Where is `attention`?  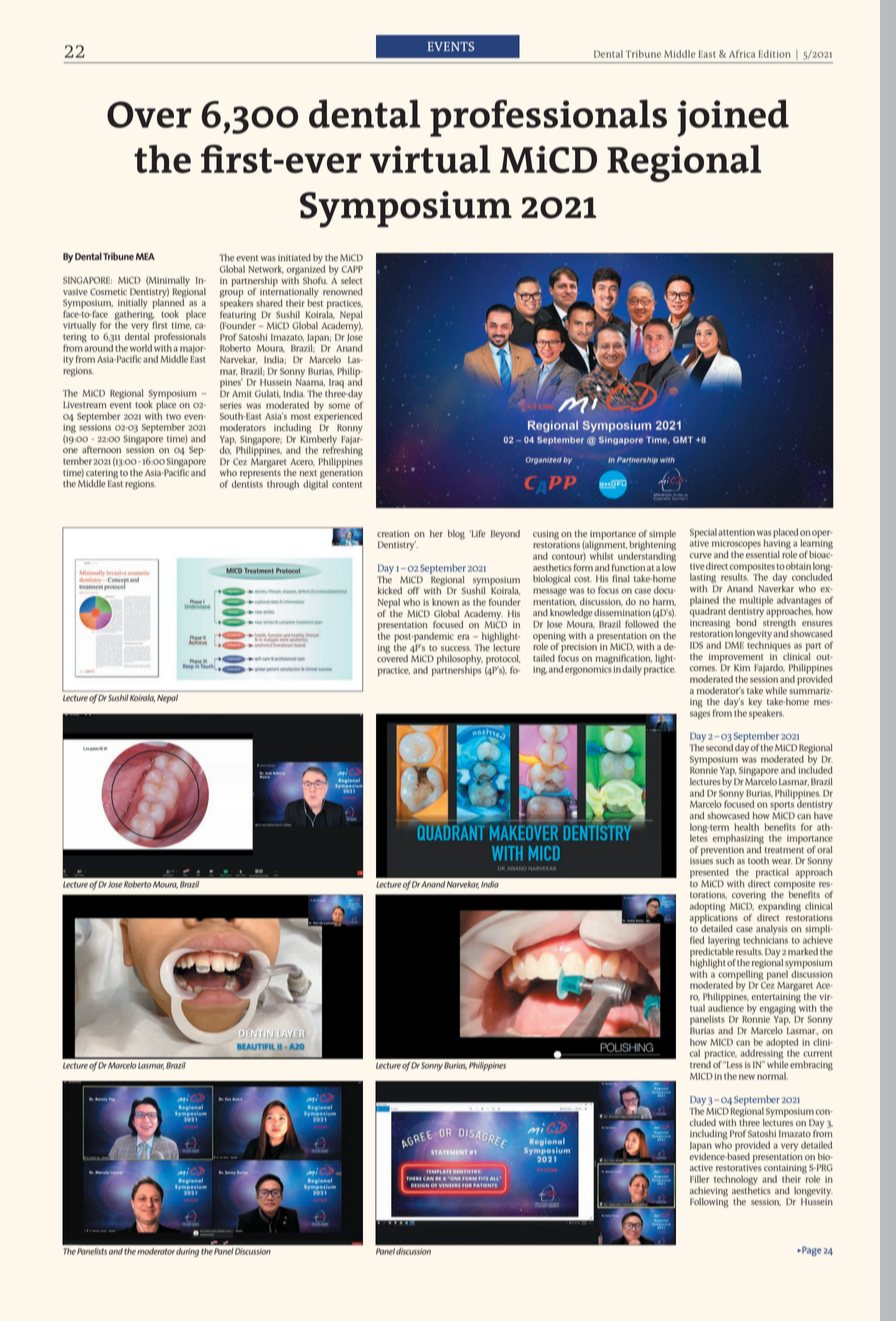
attention is located at coordinates (736, 532).
